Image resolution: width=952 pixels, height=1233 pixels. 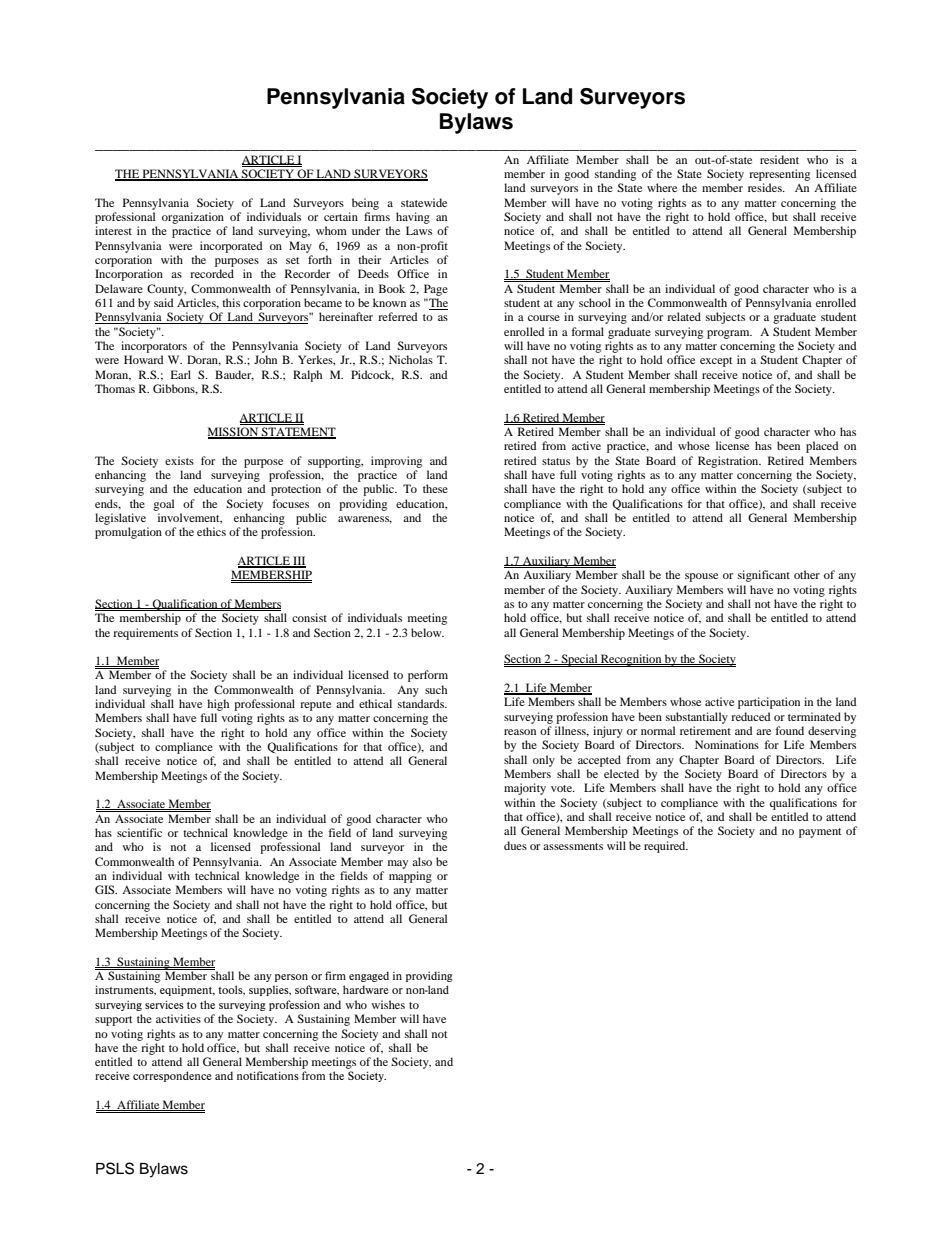 What do you see at coordinates (413, 218) in the document?
I see `having` at bounding box center [413, 218].
